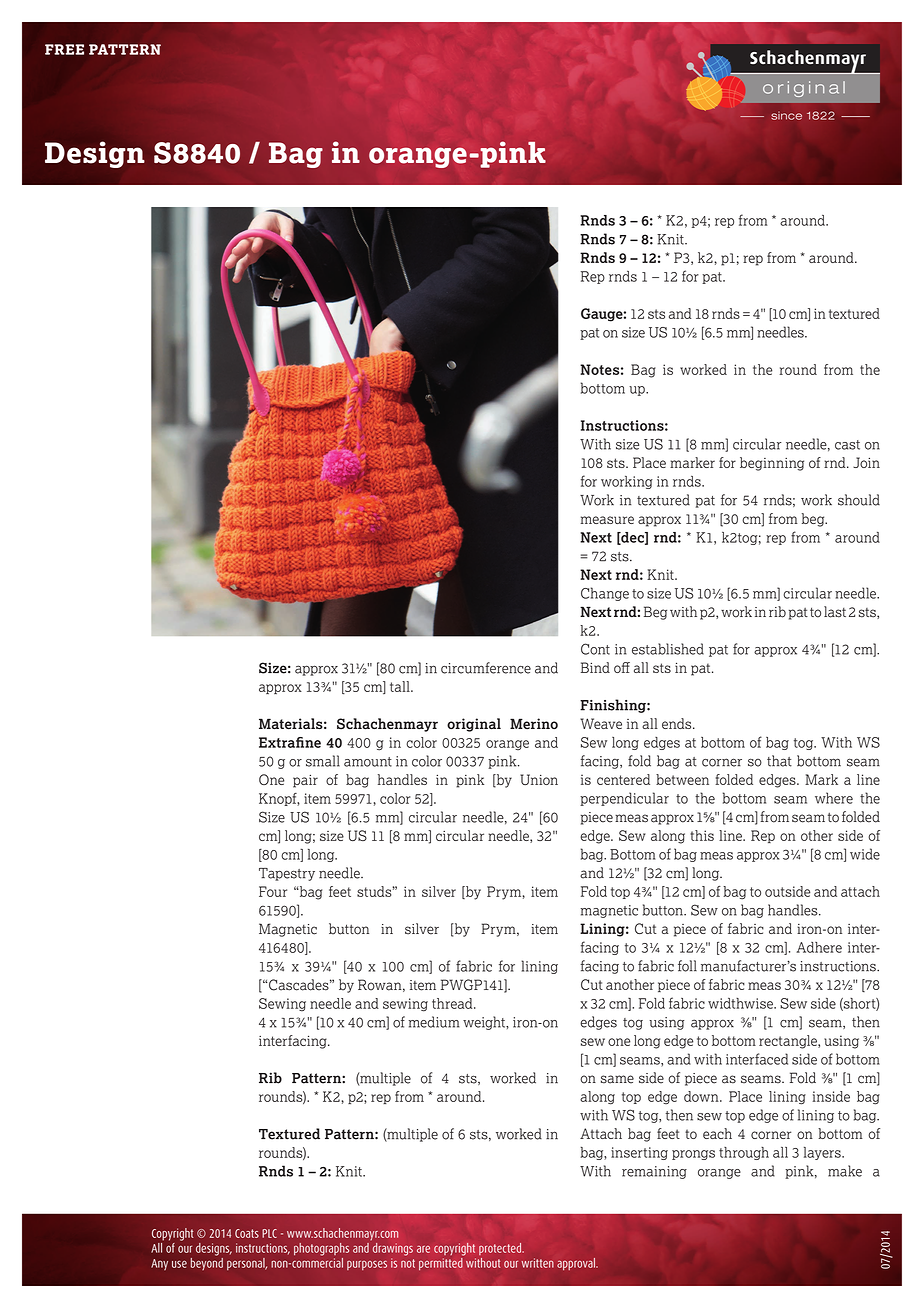 The image size is (924, 1308). Describe the element at coordinates (866, 462) in the screenshot. I see `Join` at that location.
